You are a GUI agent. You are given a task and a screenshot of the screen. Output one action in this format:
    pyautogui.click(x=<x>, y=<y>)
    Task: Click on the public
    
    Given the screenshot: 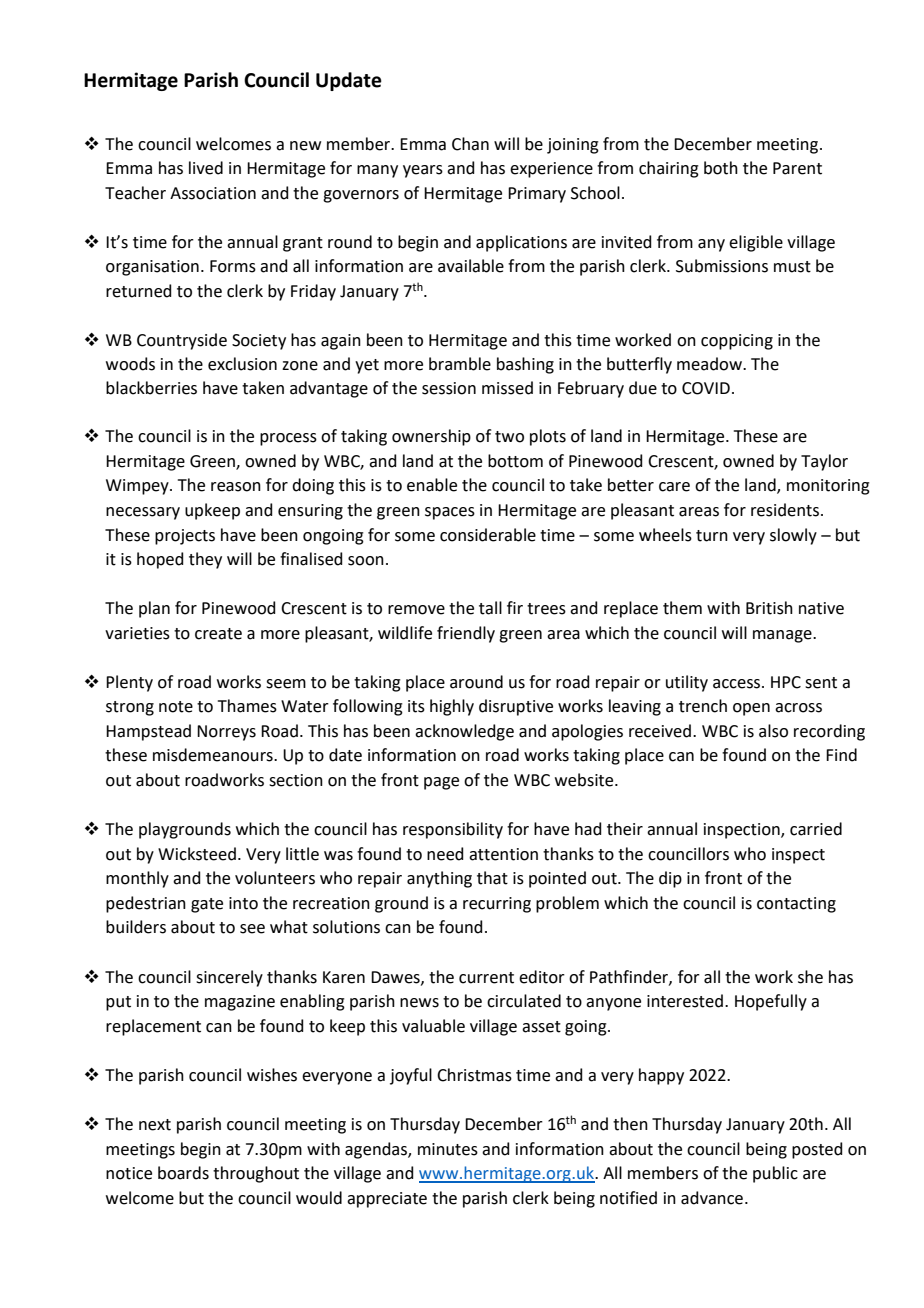 What is the action you would take?
    pyautogui.click(x=775, y=1174)
